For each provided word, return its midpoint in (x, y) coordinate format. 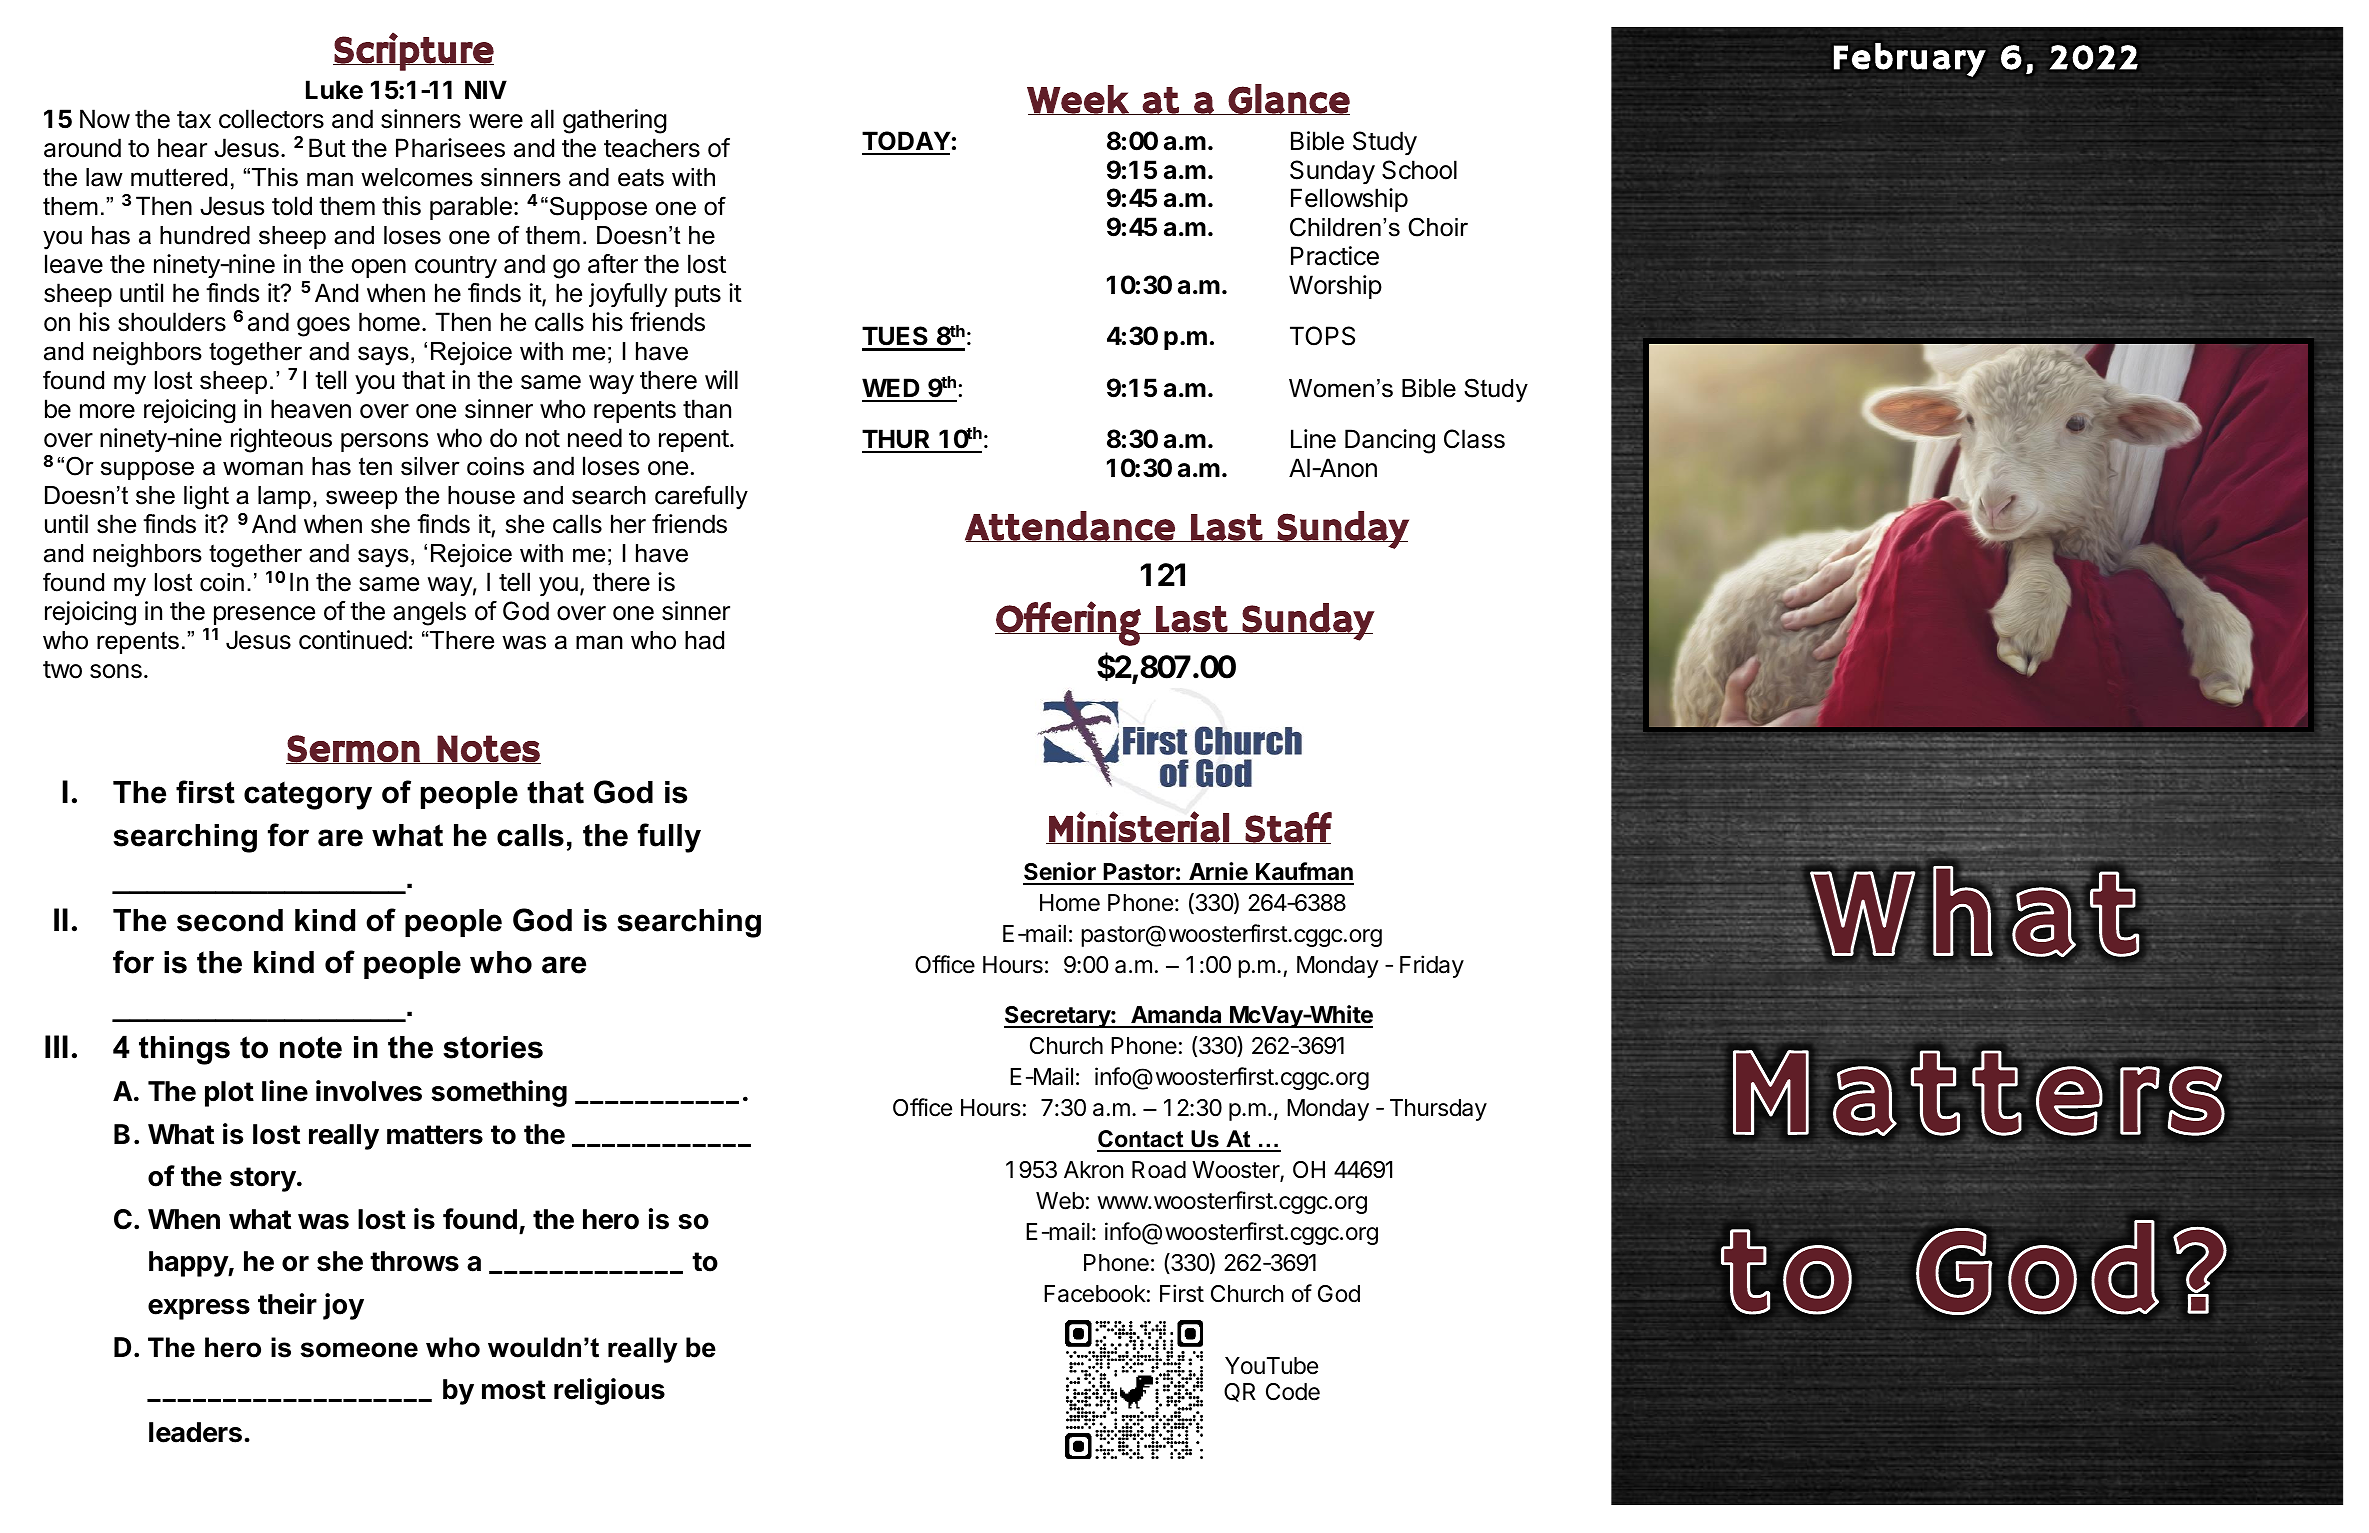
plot (229, 1094)
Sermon (354, 749)
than (707, 409)
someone (359, 1350)
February (1910, 60)
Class (1474, 439)
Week (1079, 100)
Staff (1288, 828)
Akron (1093, 1170)
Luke (334, 90)
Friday (1432, 966)
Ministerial (1139, 827)
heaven (311, 409)
